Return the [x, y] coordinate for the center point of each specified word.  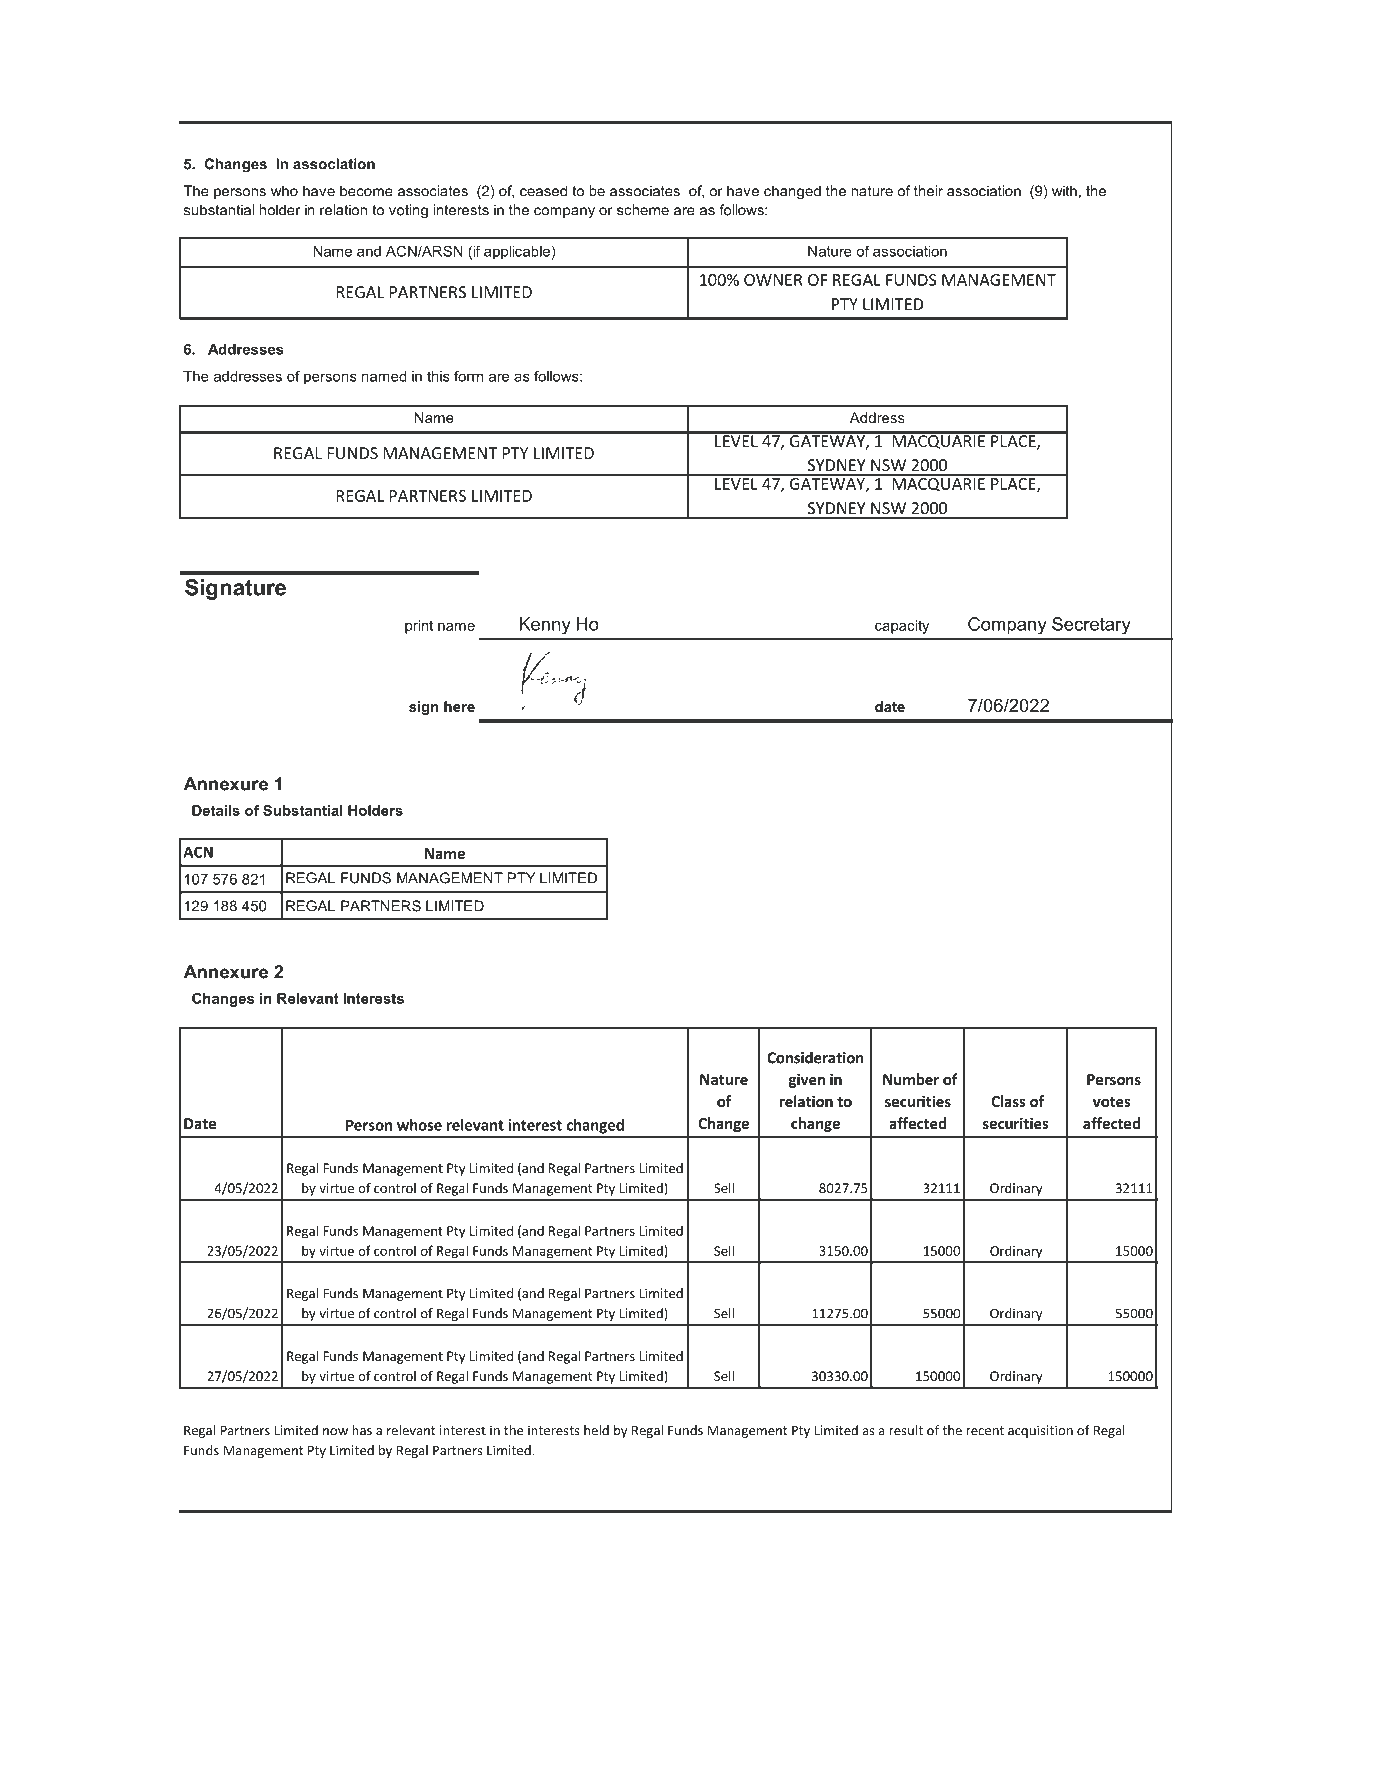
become [366, 191]
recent [985, 1431]
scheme [643, 210]
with [1064, 191]
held [596, 1430]
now [335, 1432]
